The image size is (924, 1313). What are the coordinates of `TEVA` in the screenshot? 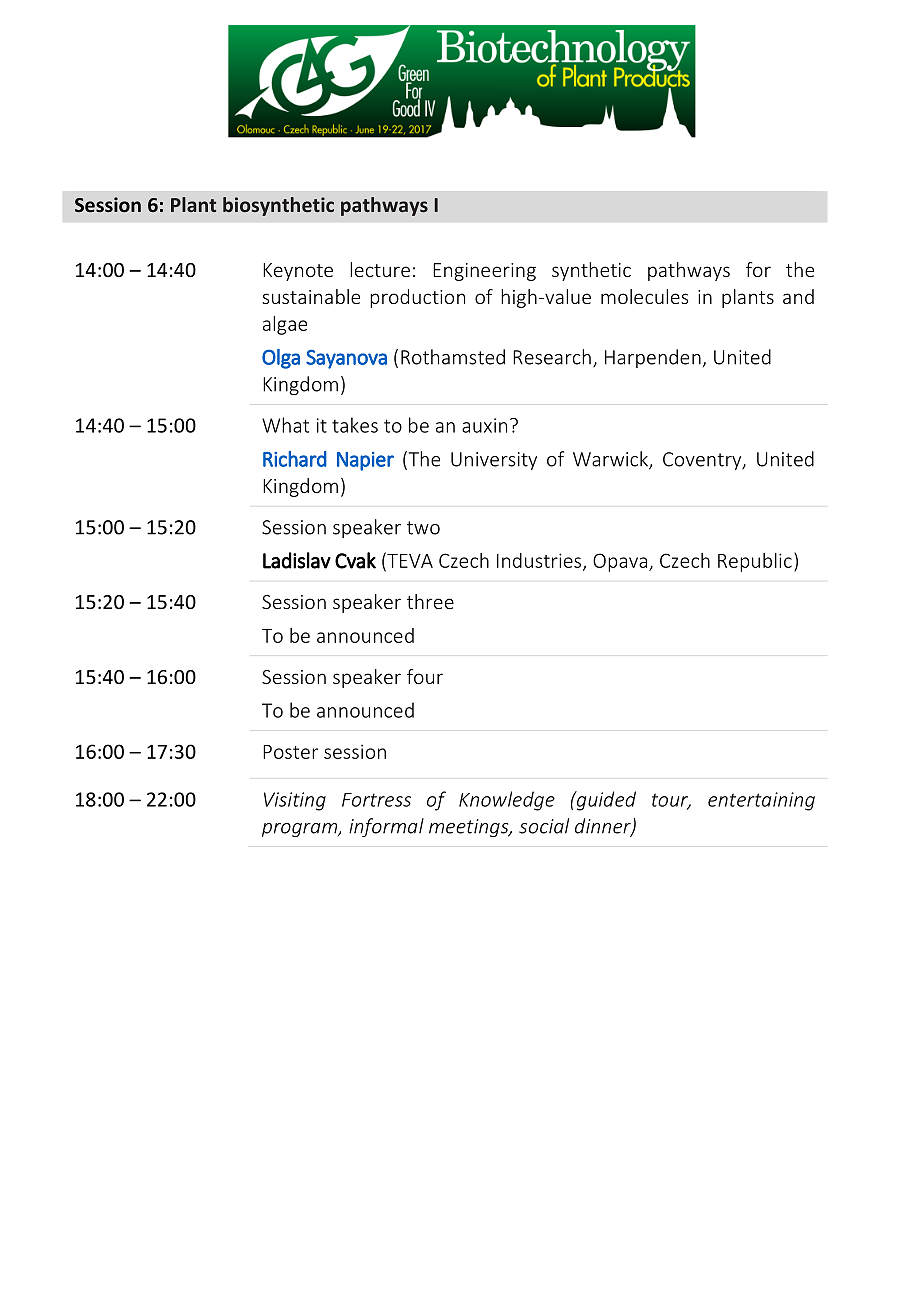 It's located at (409, 560).
